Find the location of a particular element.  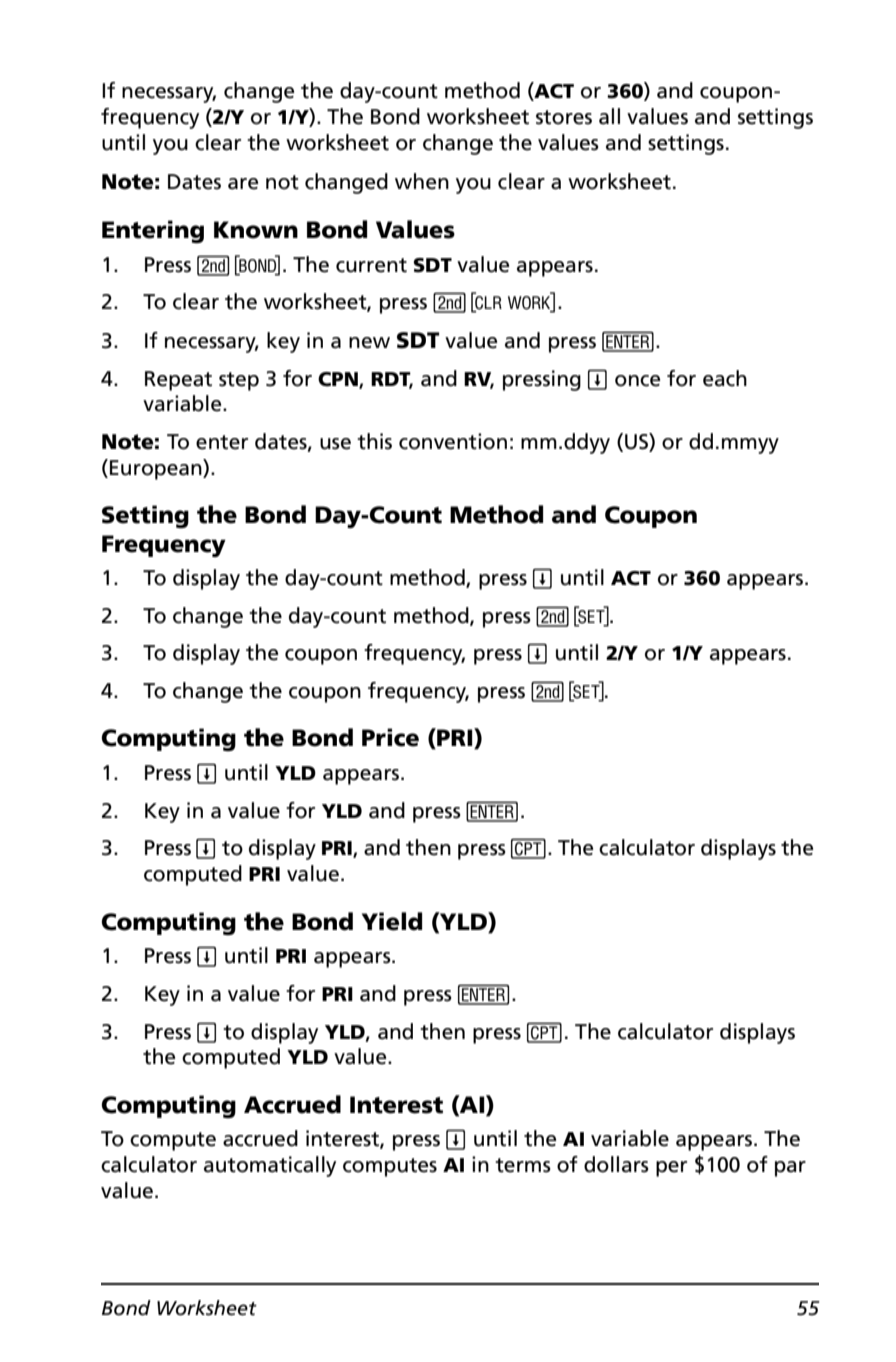

Price is located at coordinates (390, 737).
